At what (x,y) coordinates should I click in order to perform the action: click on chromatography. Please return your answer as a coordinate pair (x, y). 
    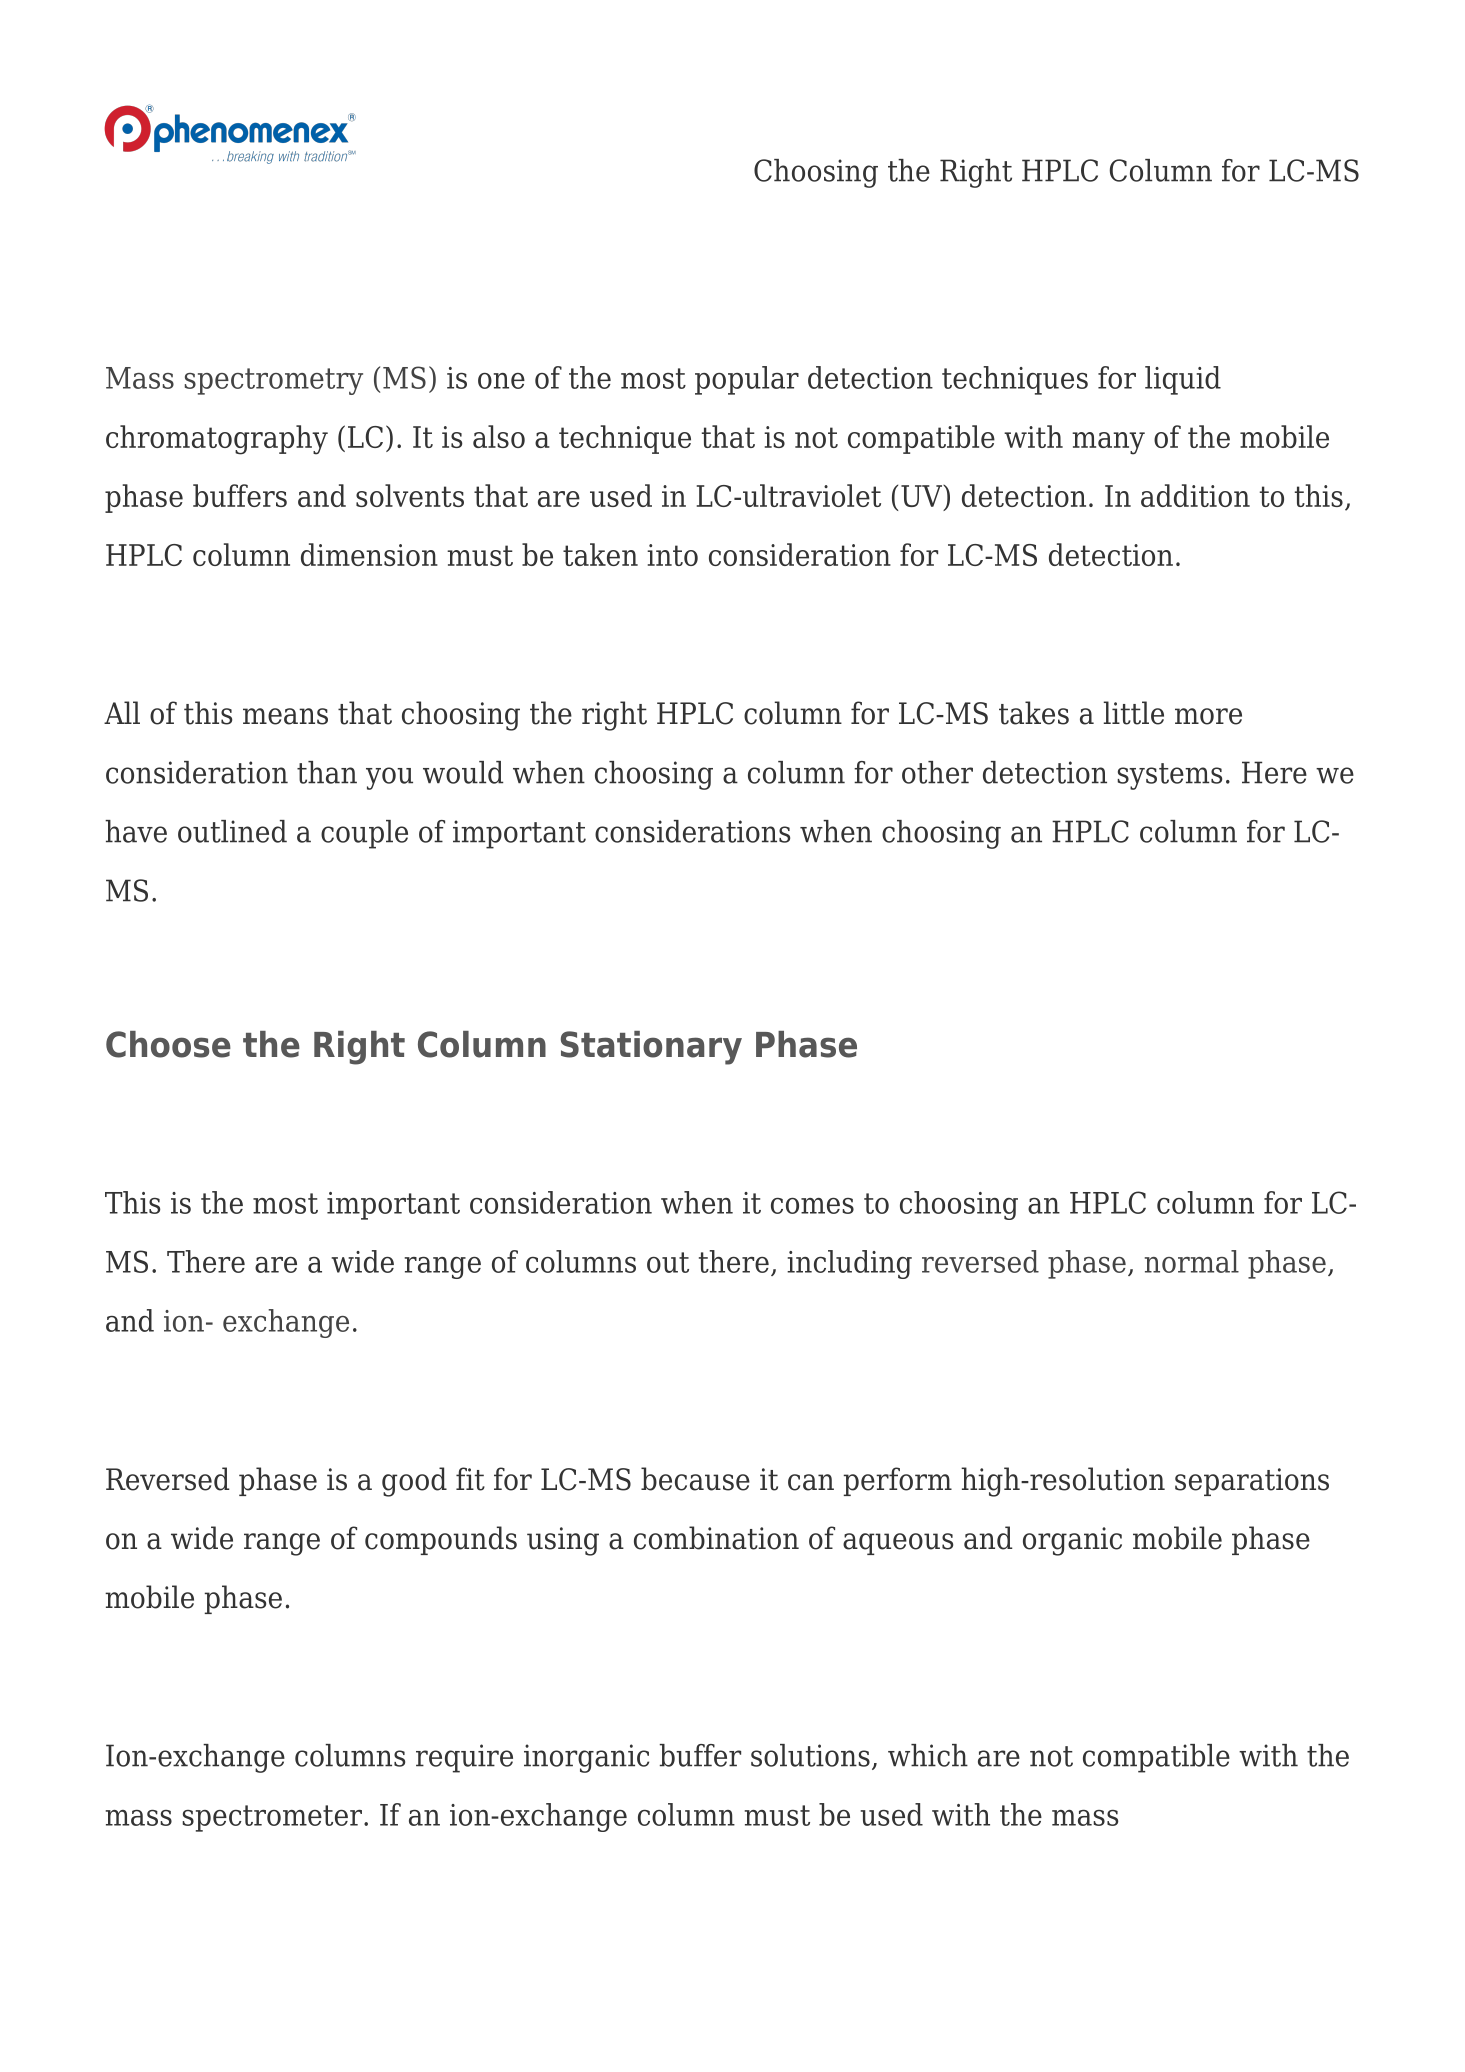
    Looking at the image, I should click on (217, 440).
